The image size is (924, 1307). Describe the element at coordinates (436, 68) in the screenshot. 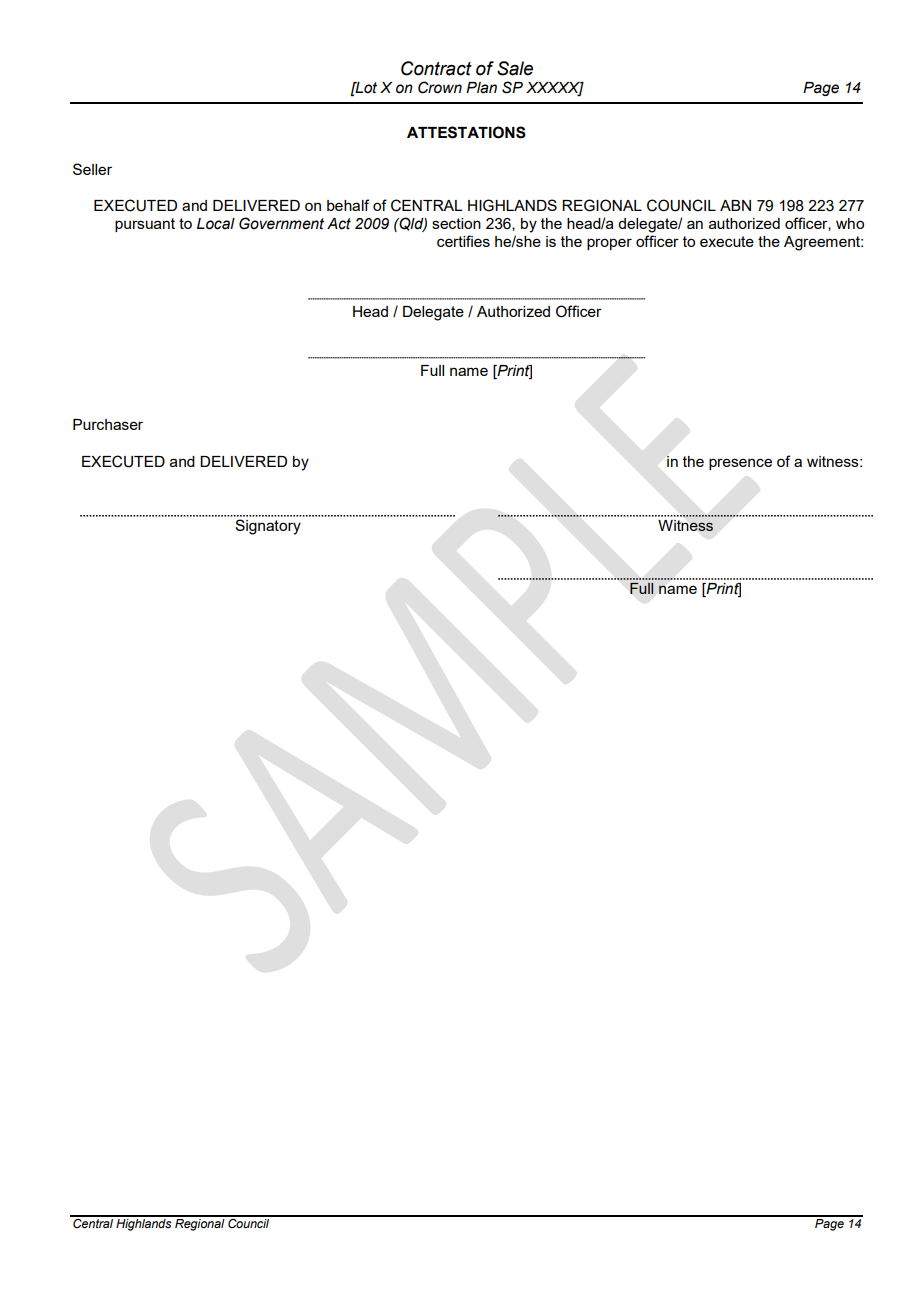

I see `Contract` at that location.
